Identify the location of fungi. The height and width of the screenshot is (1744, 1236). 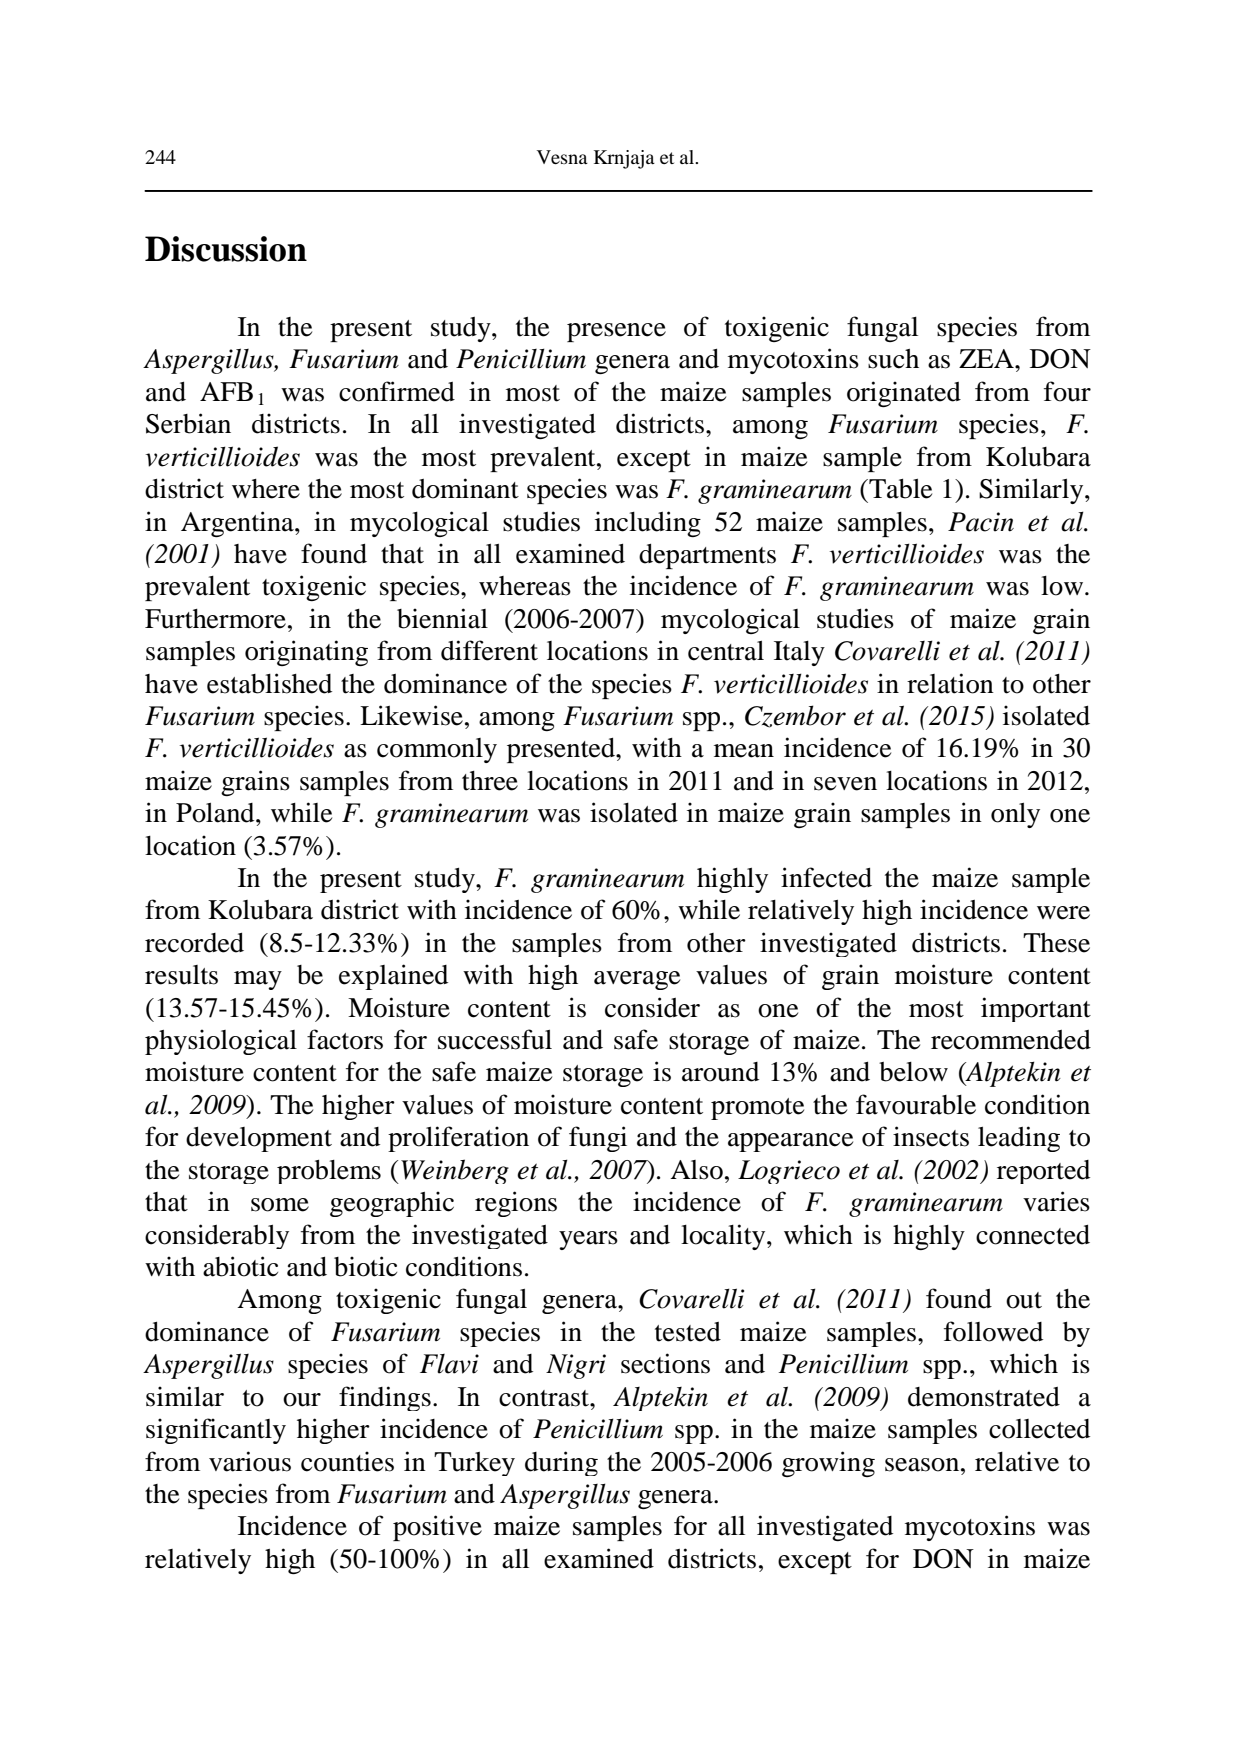
(598, 1139).
